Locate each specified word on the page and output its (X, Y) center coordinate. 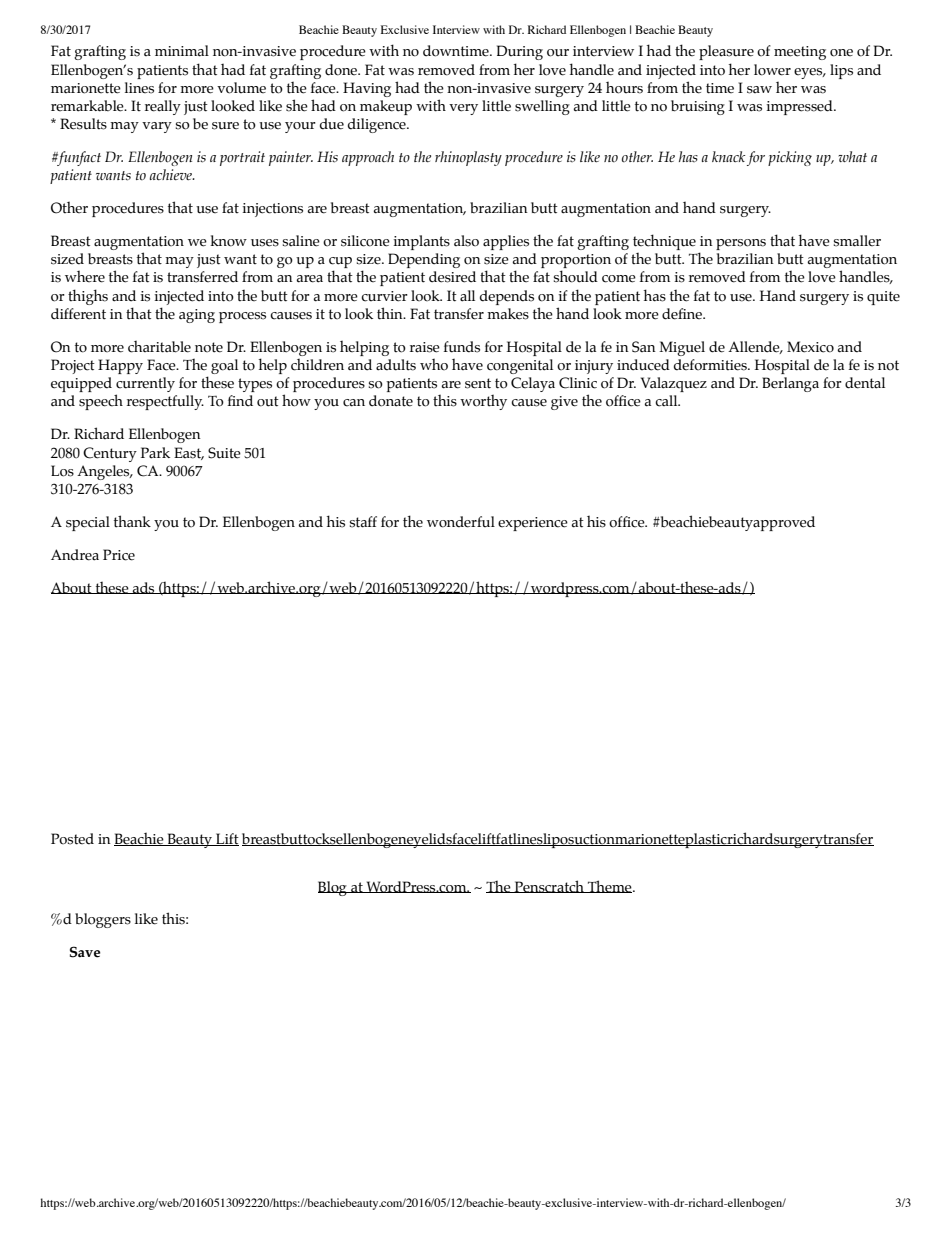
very (463, 109)
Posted (72, 839)
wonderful (461, 522)
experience (533, 524)
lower (772, 70)
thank (132, 521)
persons (741, 244)
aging (197, 316)
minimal (182, 51)
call (667, 401)
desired (452, 277)
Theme (610, 886)
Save (85, 952)
